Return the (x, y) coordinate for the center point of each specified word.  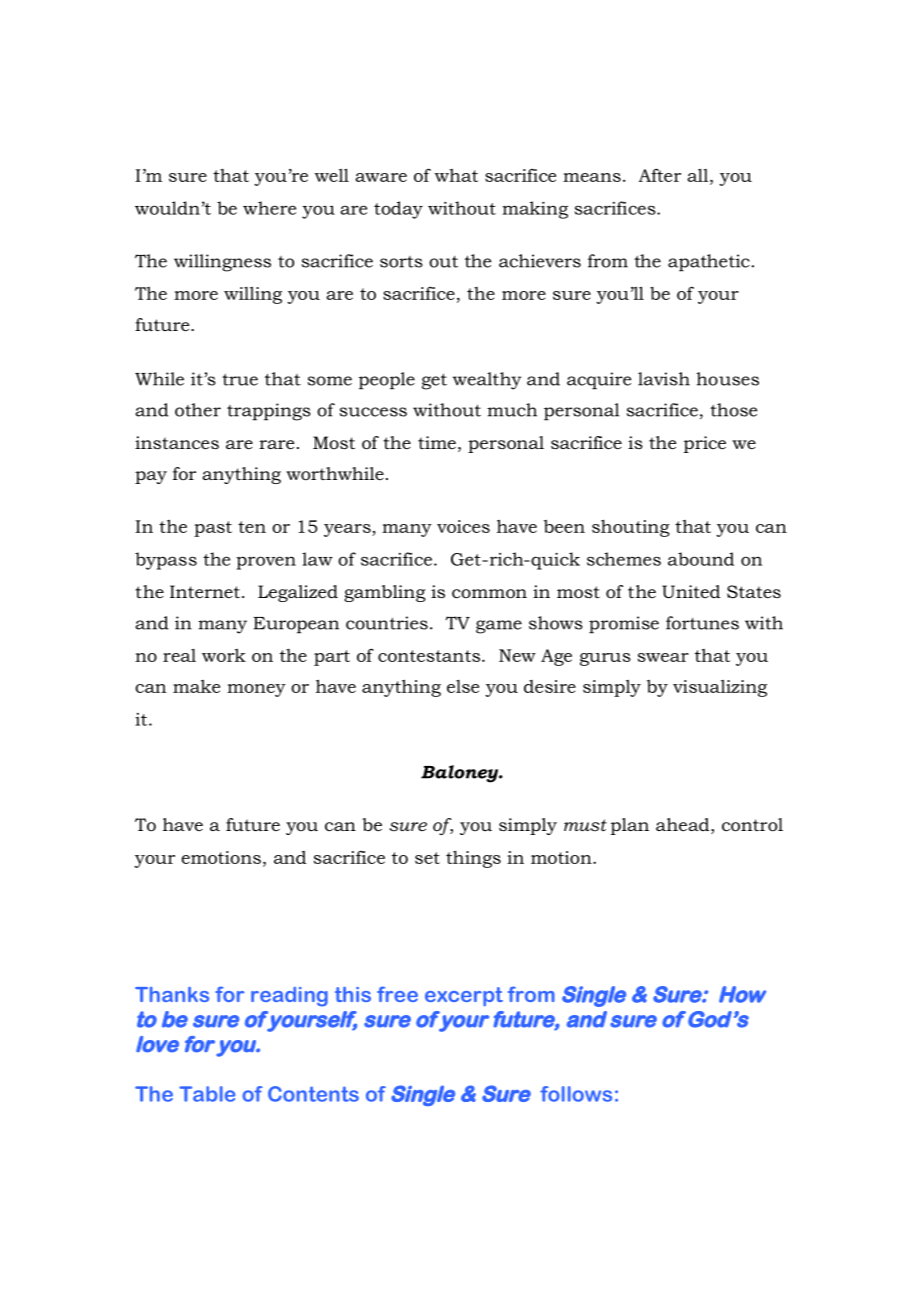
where (269, 208)
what (456, 175)
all (699, 175)
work (224, 655)
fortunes (702, 623)
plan (630, 826)
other (198, 410)
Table (207, 1094)
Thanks (172, 994)
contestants (429, 656)
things (473, 859)
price (705, 444)
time (437, 442)
